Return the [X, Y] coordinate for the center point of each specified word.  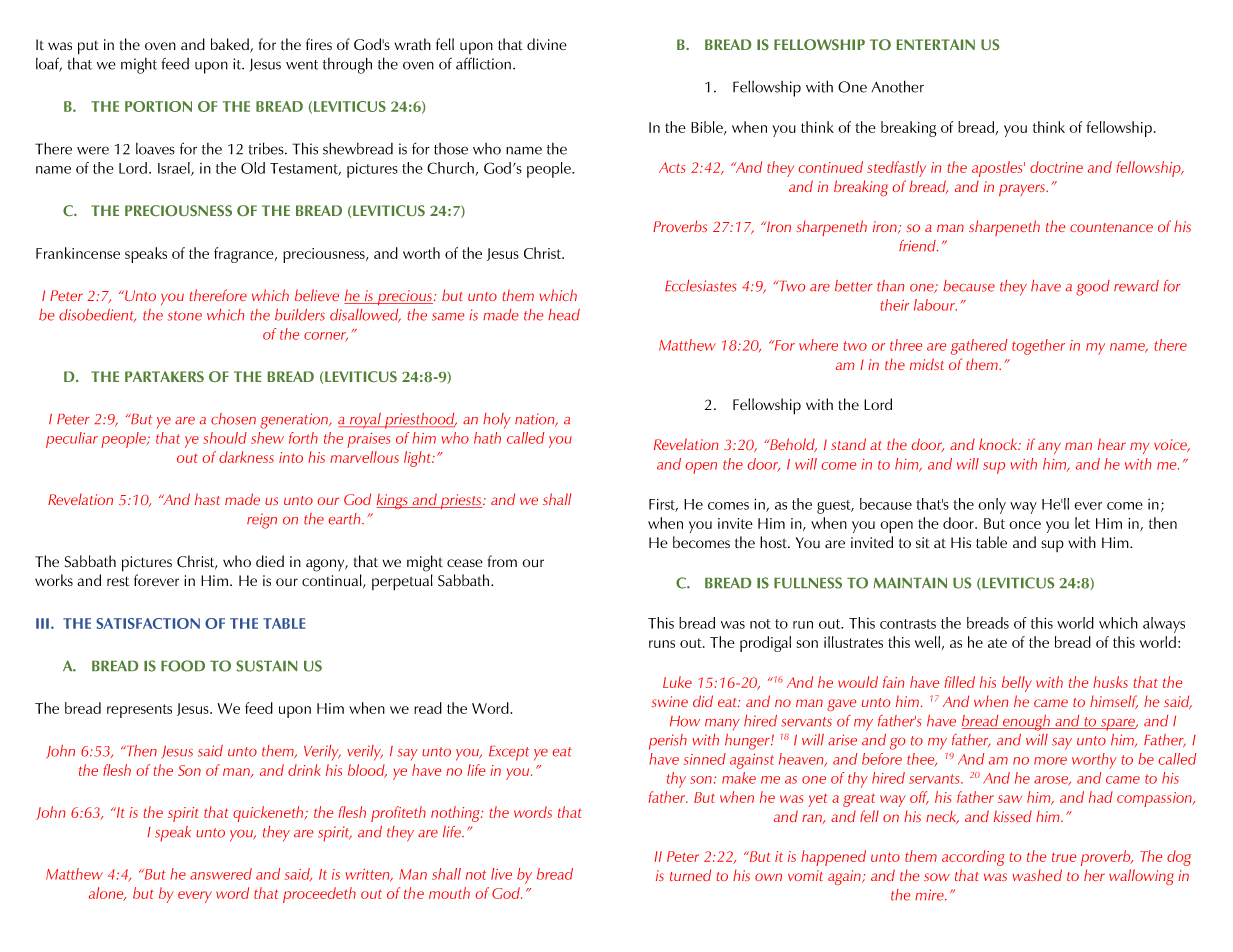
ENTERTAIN [936, 44]
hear [1112, 444]
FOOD [183, 666]
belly [1017, 684]
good [1093, 288]
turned [690, 875]
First [663, 505]
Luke [677, 682]
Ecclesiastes [701, 286]
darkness [246, 457]
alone [107, 894]
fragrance [245, 255]
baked [231, 45]
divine [547, 44]
